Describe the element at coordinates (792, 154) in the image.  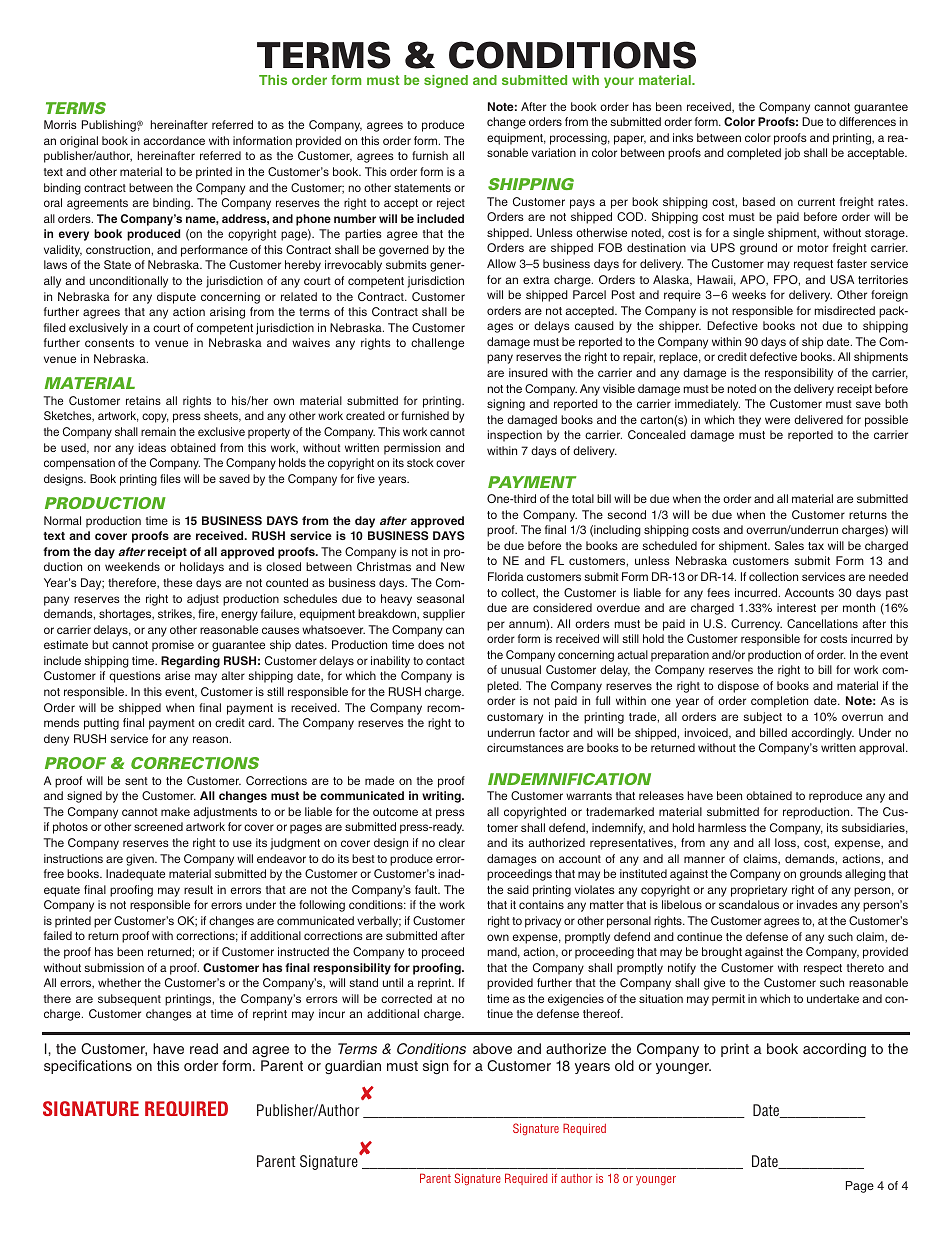
I see `job` at that location.
